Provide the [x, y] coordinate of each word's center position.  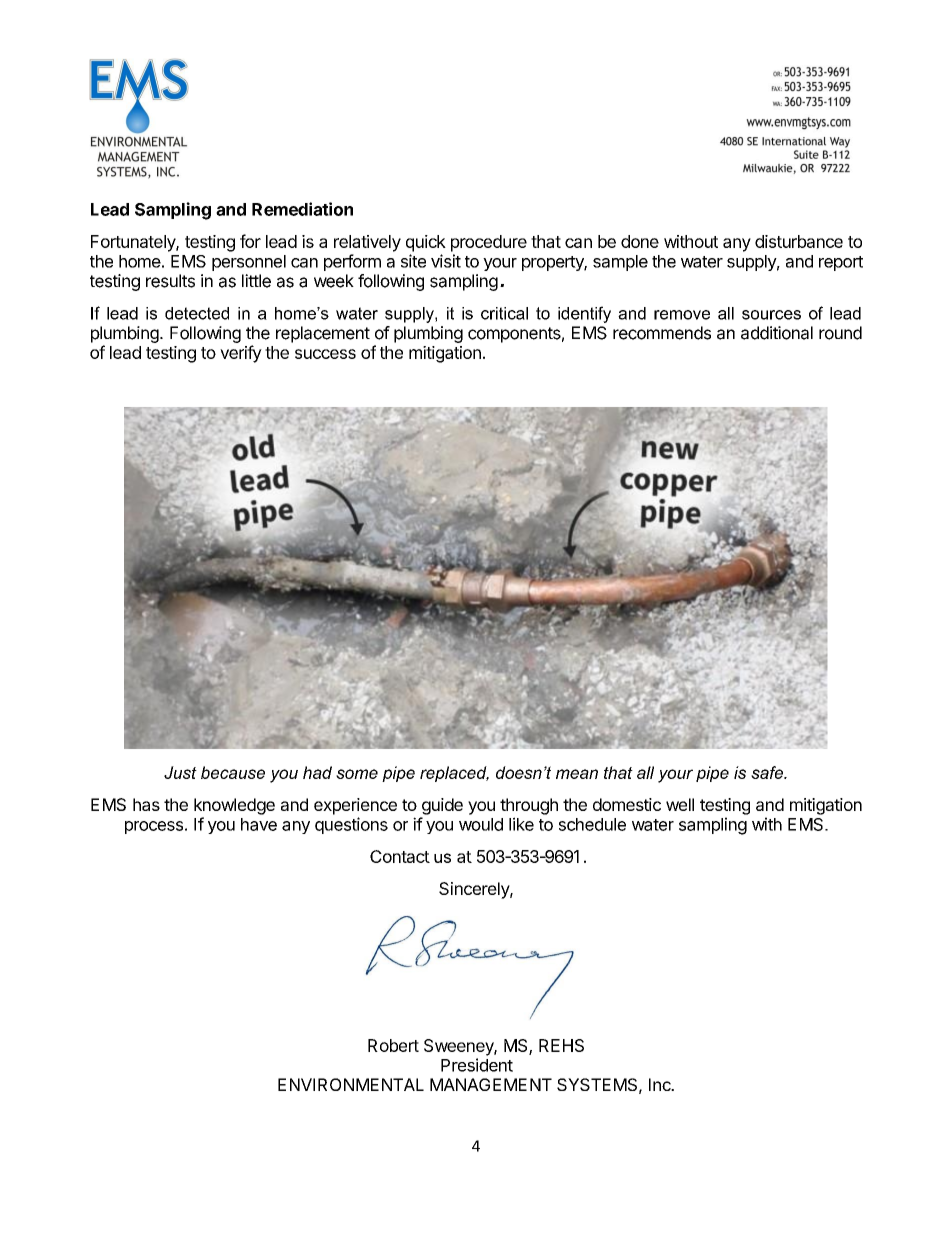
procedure [489, 243]
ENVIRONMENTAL [351, 1084]
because [233, 772]
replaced [454, 774]
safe [768, 772]
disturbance [799, 241]
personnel [249, 263]
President [477, 1065]
